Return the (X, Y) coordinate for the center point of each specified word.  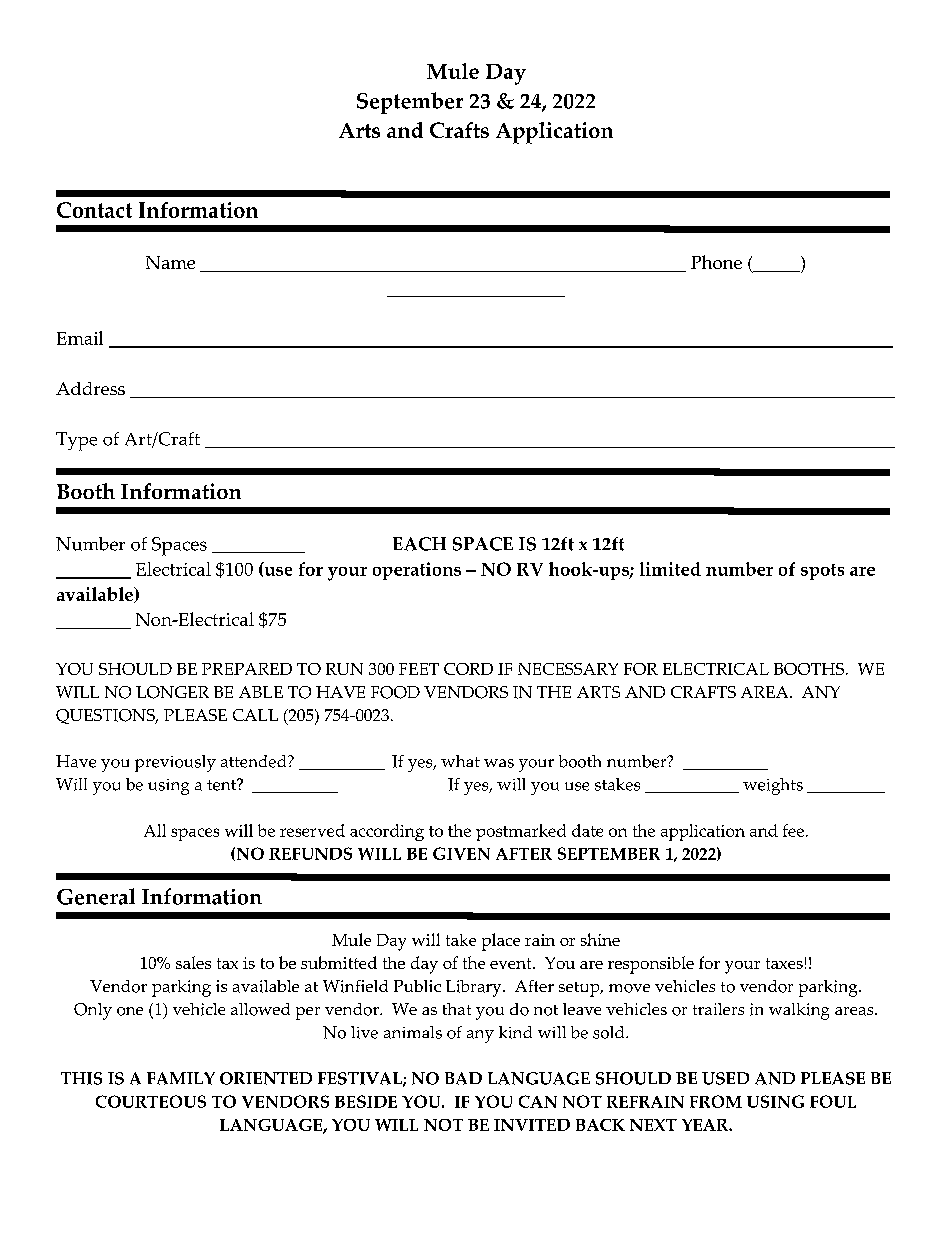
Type (76, 441)
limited (670, 569)
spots (822, 572)
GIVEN (461, 853)
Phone (716, 262)
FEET (419, 669)
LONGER (172, 692)
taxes (784, 963)
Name (170, 262)
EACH (419, 544)
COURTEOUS (151, 1101)
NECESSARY (568, 669)
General (96, 896)
